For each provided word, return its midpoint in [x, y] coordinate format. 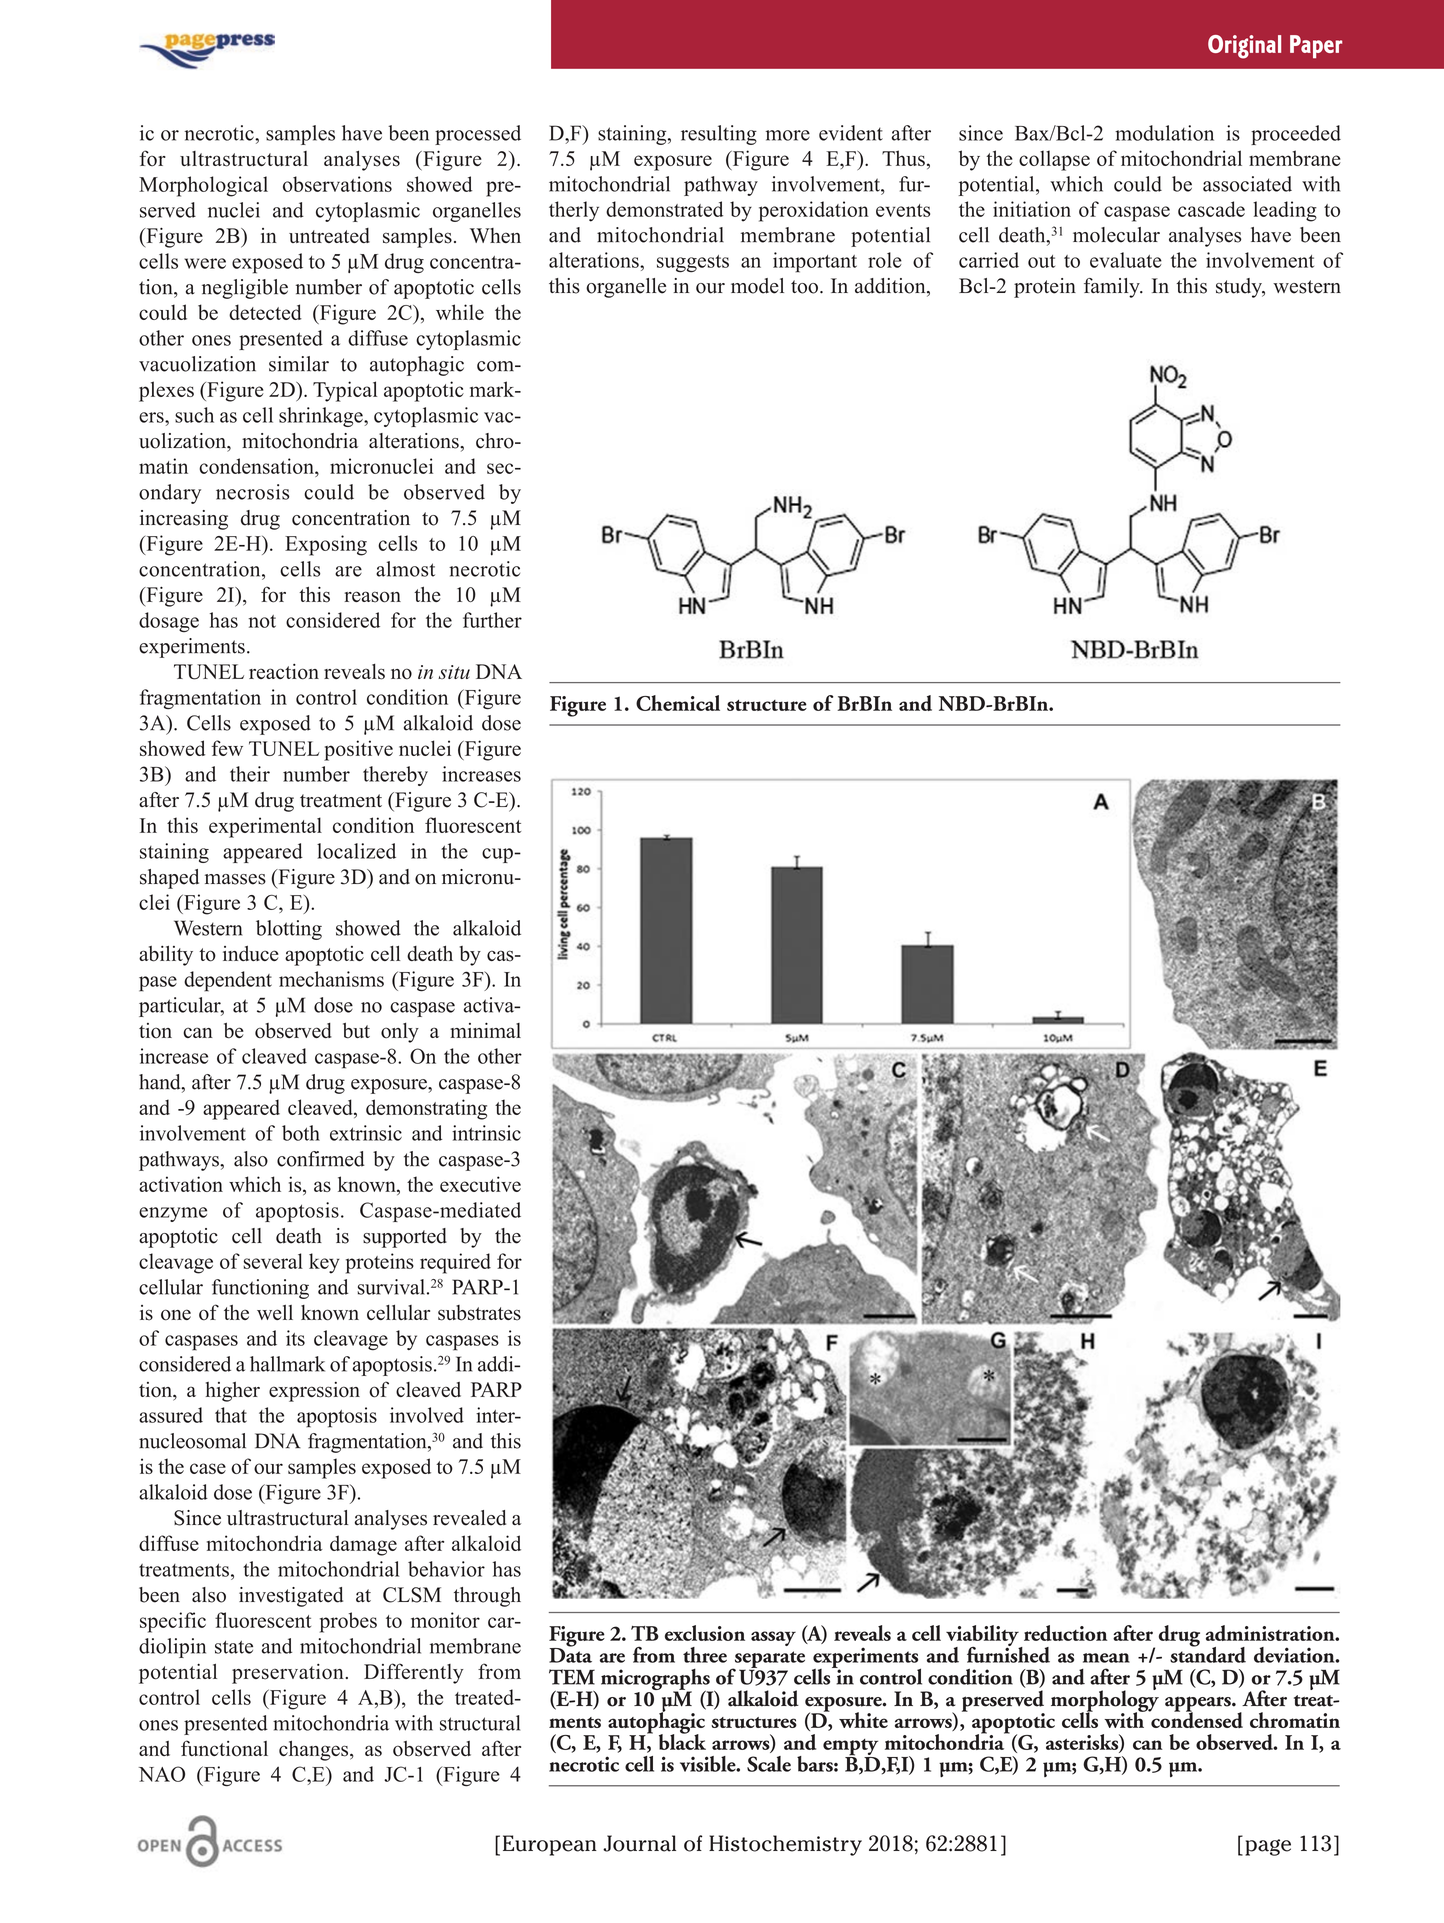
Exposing [326, 545]
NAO [162, 1774]
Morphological [203, 186]
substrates [479, 1313]
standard [1208, 1653]
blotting [289, 930]
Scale [769, 1764]
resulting [719, 135]
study [1240, 288]
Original [1244, 47]
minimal [485, 1030]
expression [314, 1392]
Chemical [678, 703]
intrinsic [486, 1133]
